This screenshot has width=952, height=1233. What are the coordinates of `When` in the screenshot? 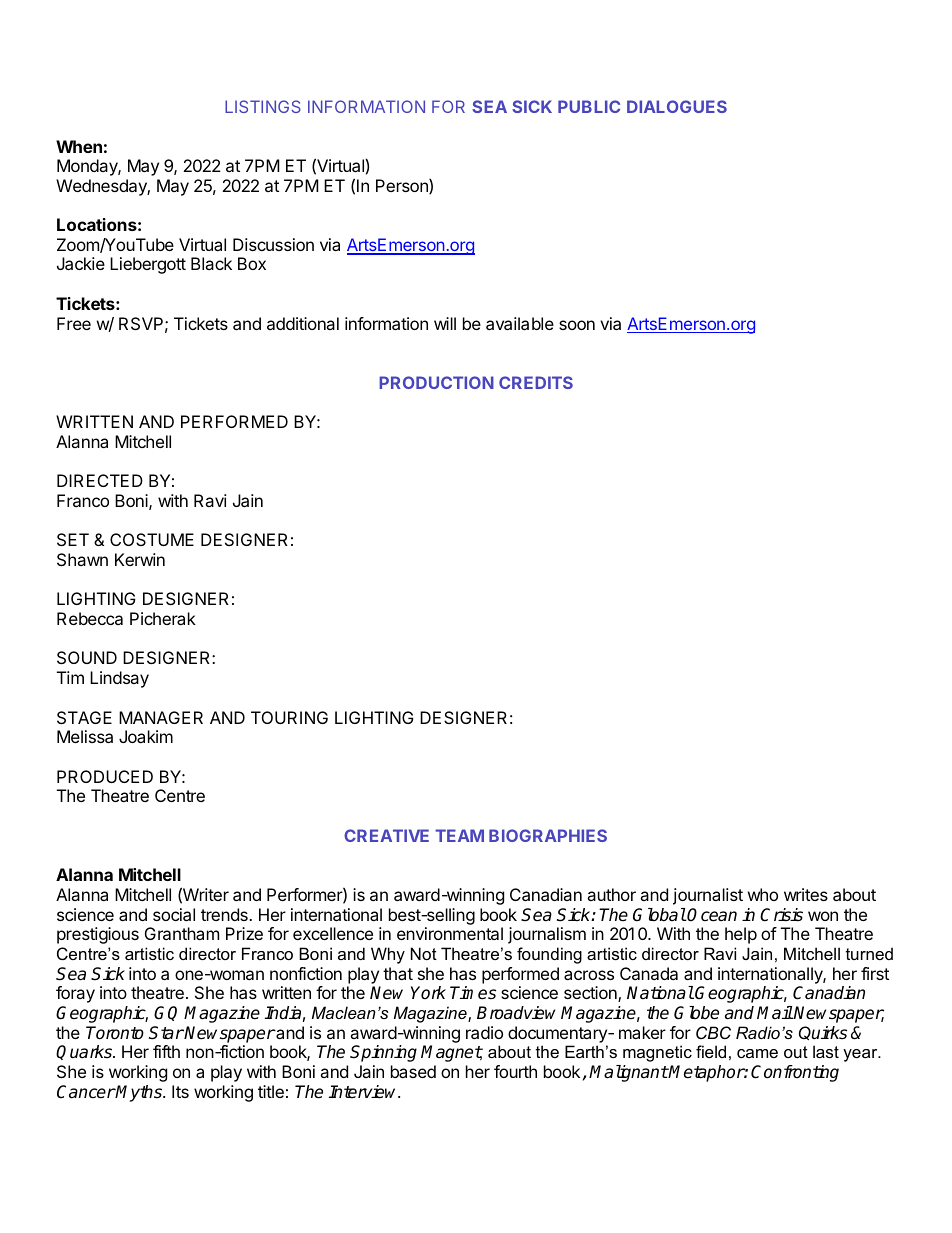 It's located at (79, 146).
